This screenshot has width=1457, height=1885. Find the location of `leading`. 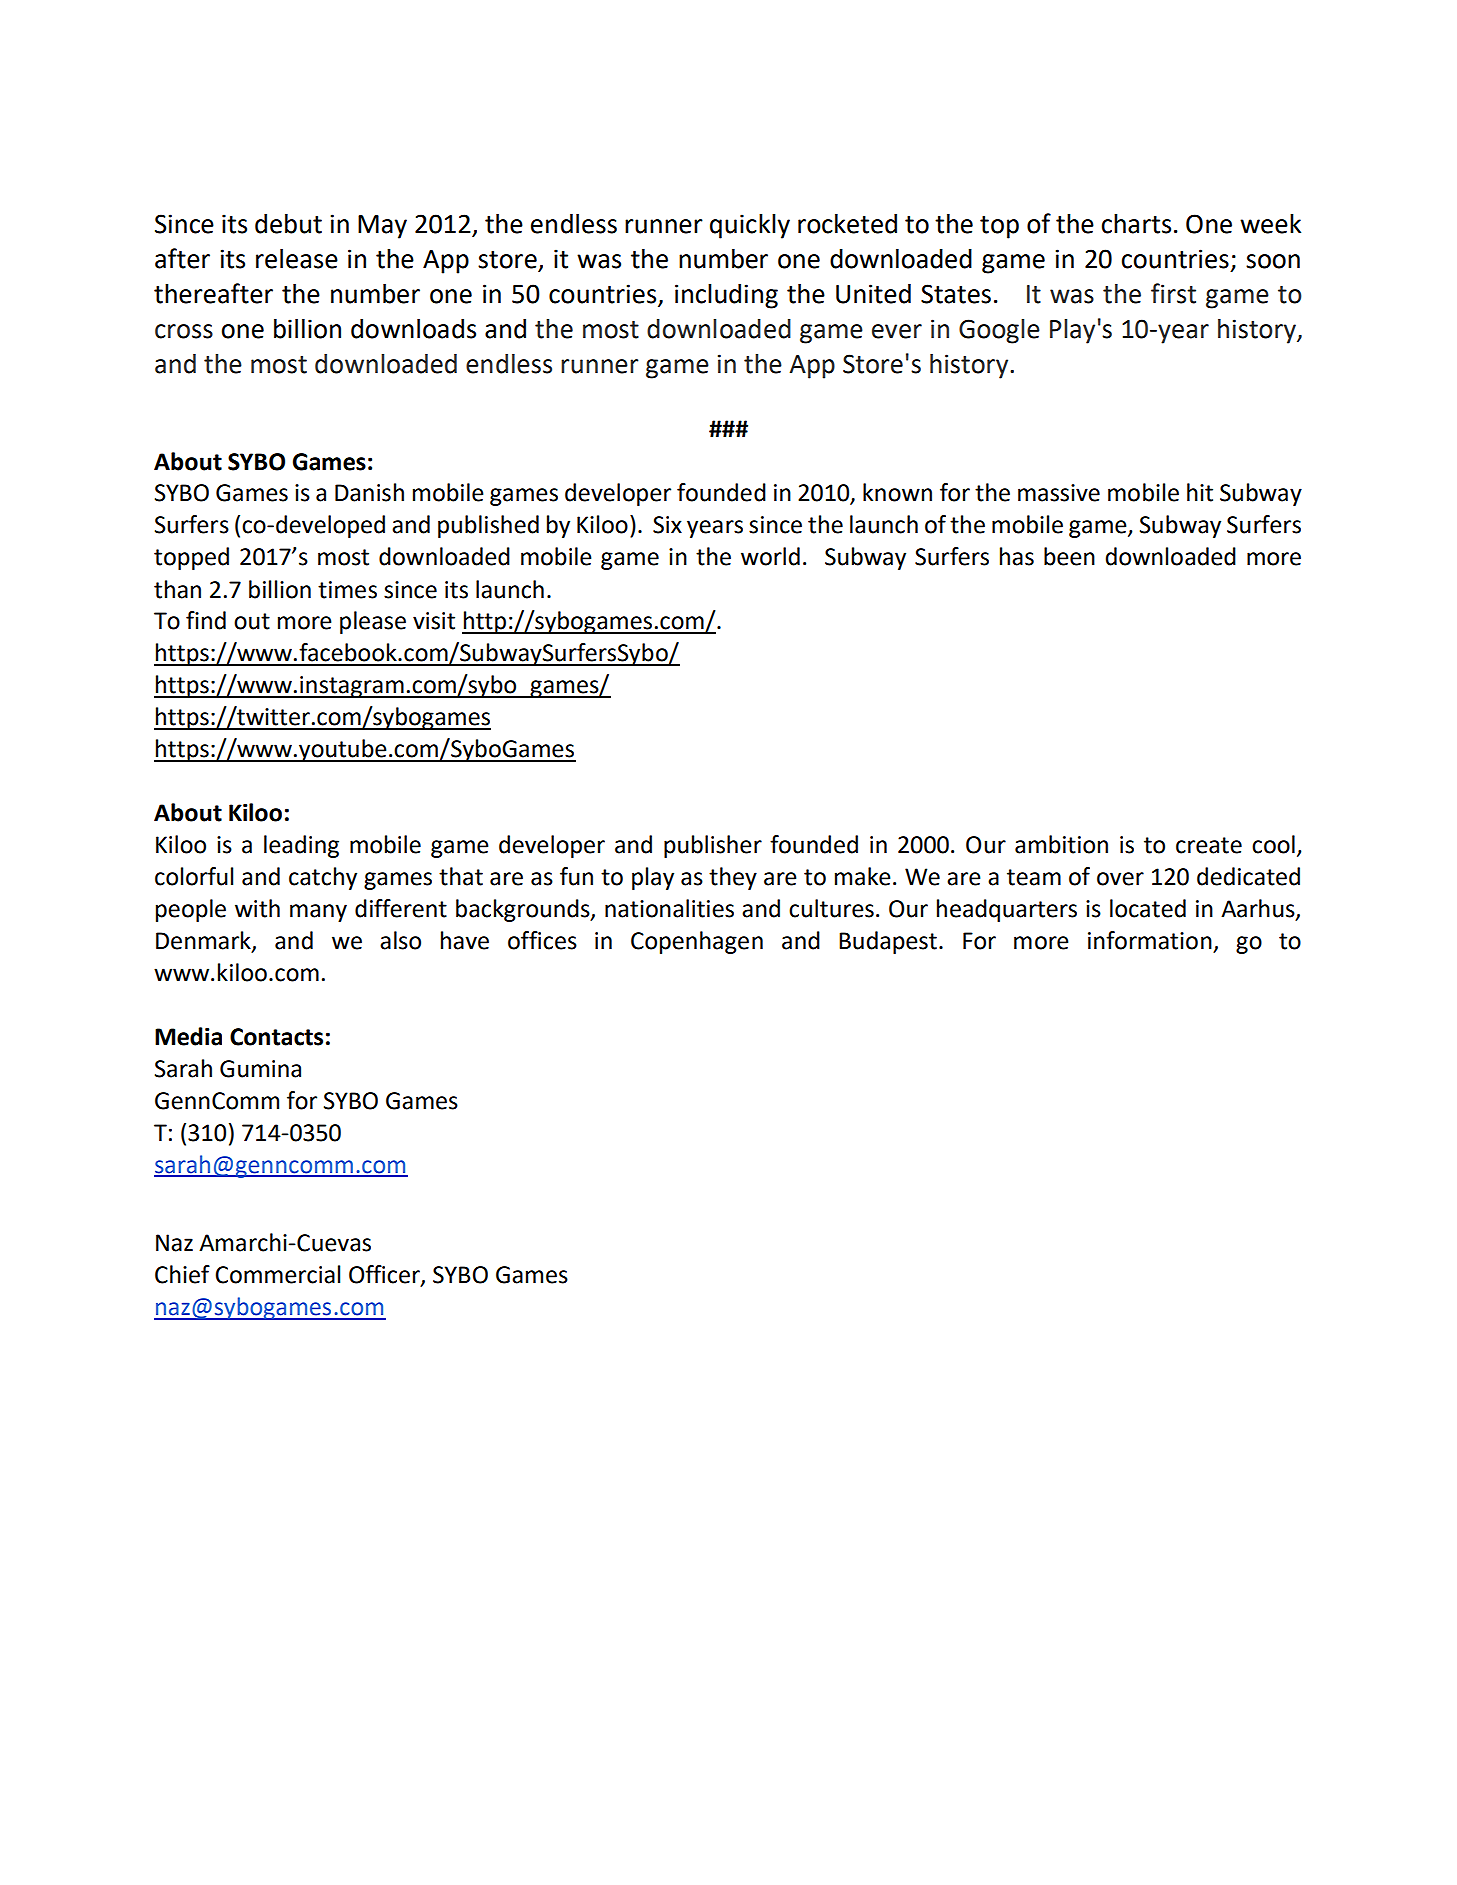

leading is located at coordinates (301, 846).
